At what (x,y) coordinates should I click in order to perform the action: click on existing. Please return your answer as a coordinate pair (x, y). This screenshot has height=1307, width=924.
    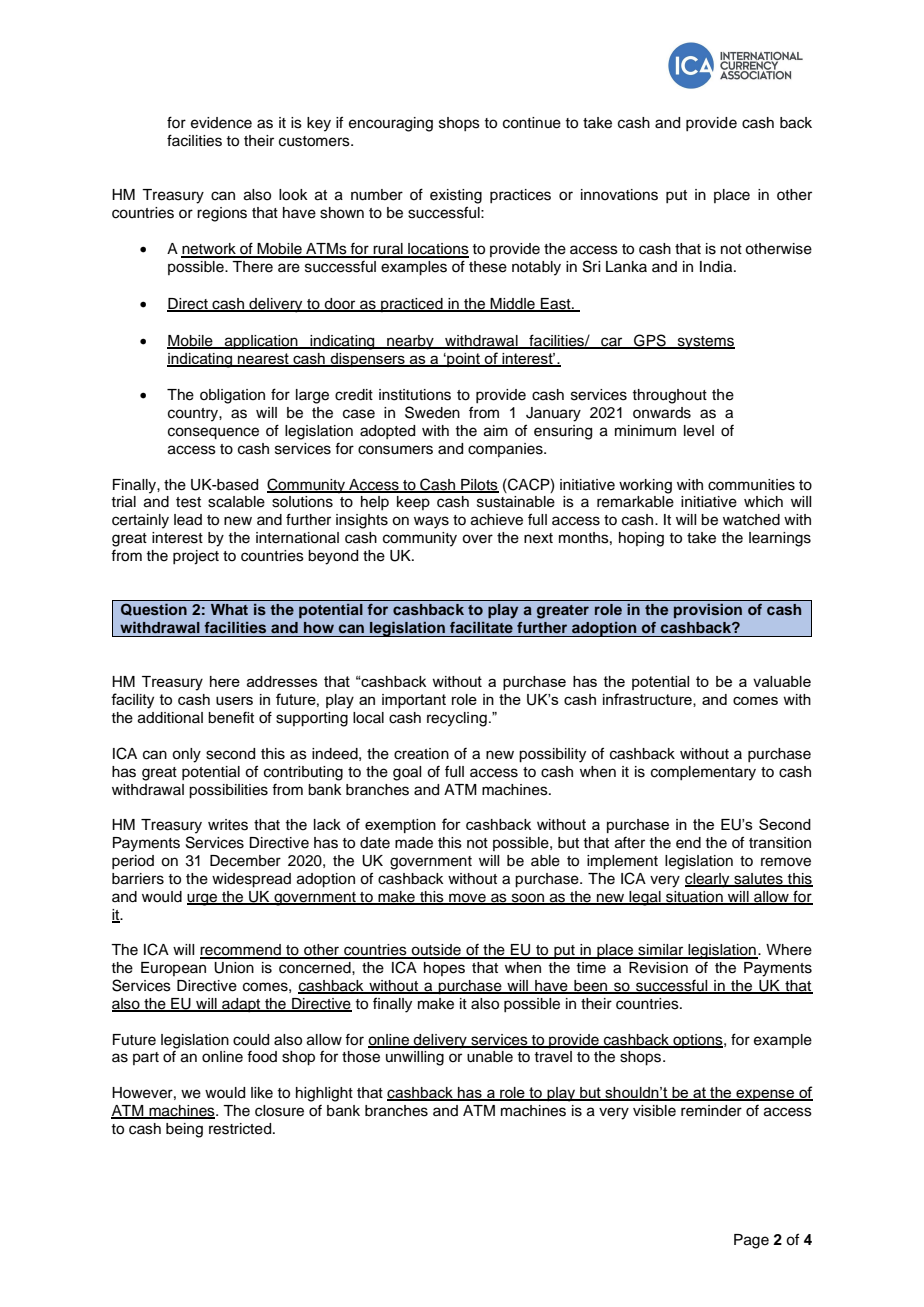
    Looking at the image, I should click on (456, 196).
